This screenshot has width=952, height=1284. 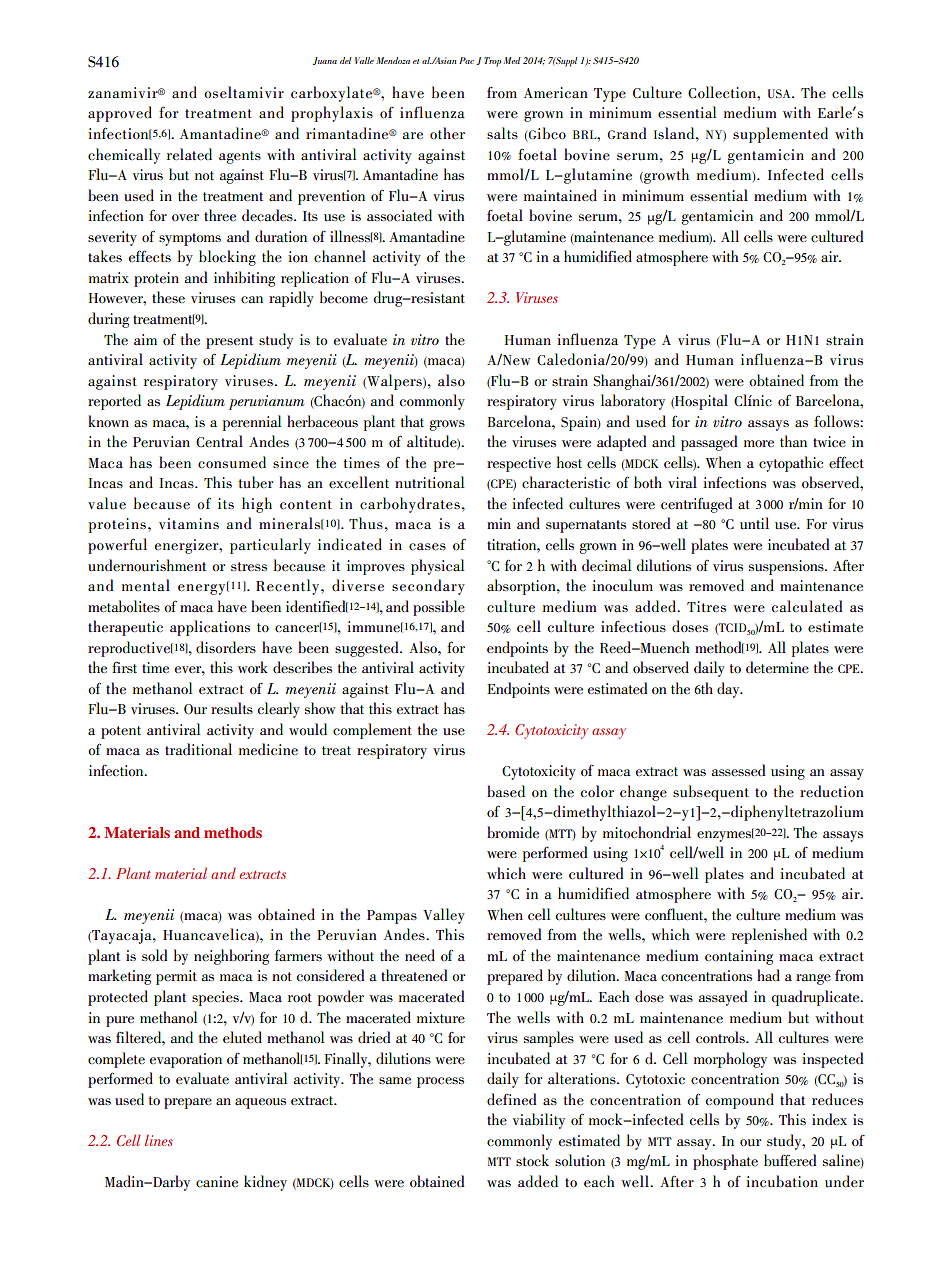 I want to click on Pac, so click(x=466, y=60).
